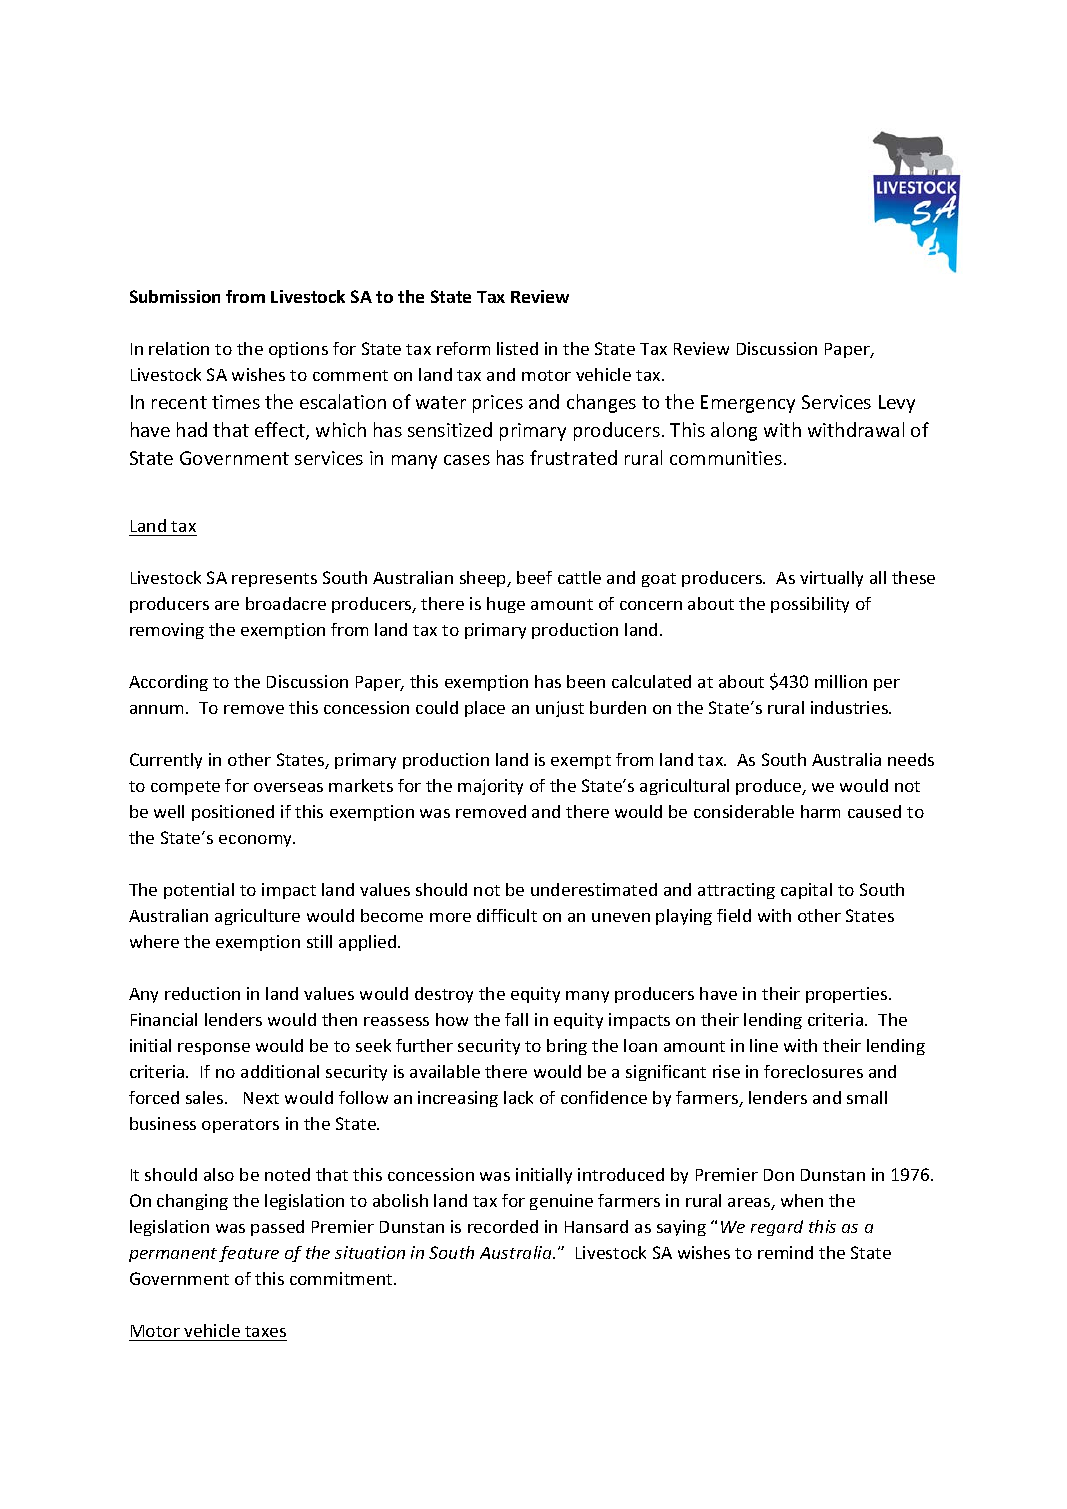 This image has width=1067, height=1509. What do you see at coordinates (841, 681) in the image?
I see `million` at bounding box center [841, 681].
